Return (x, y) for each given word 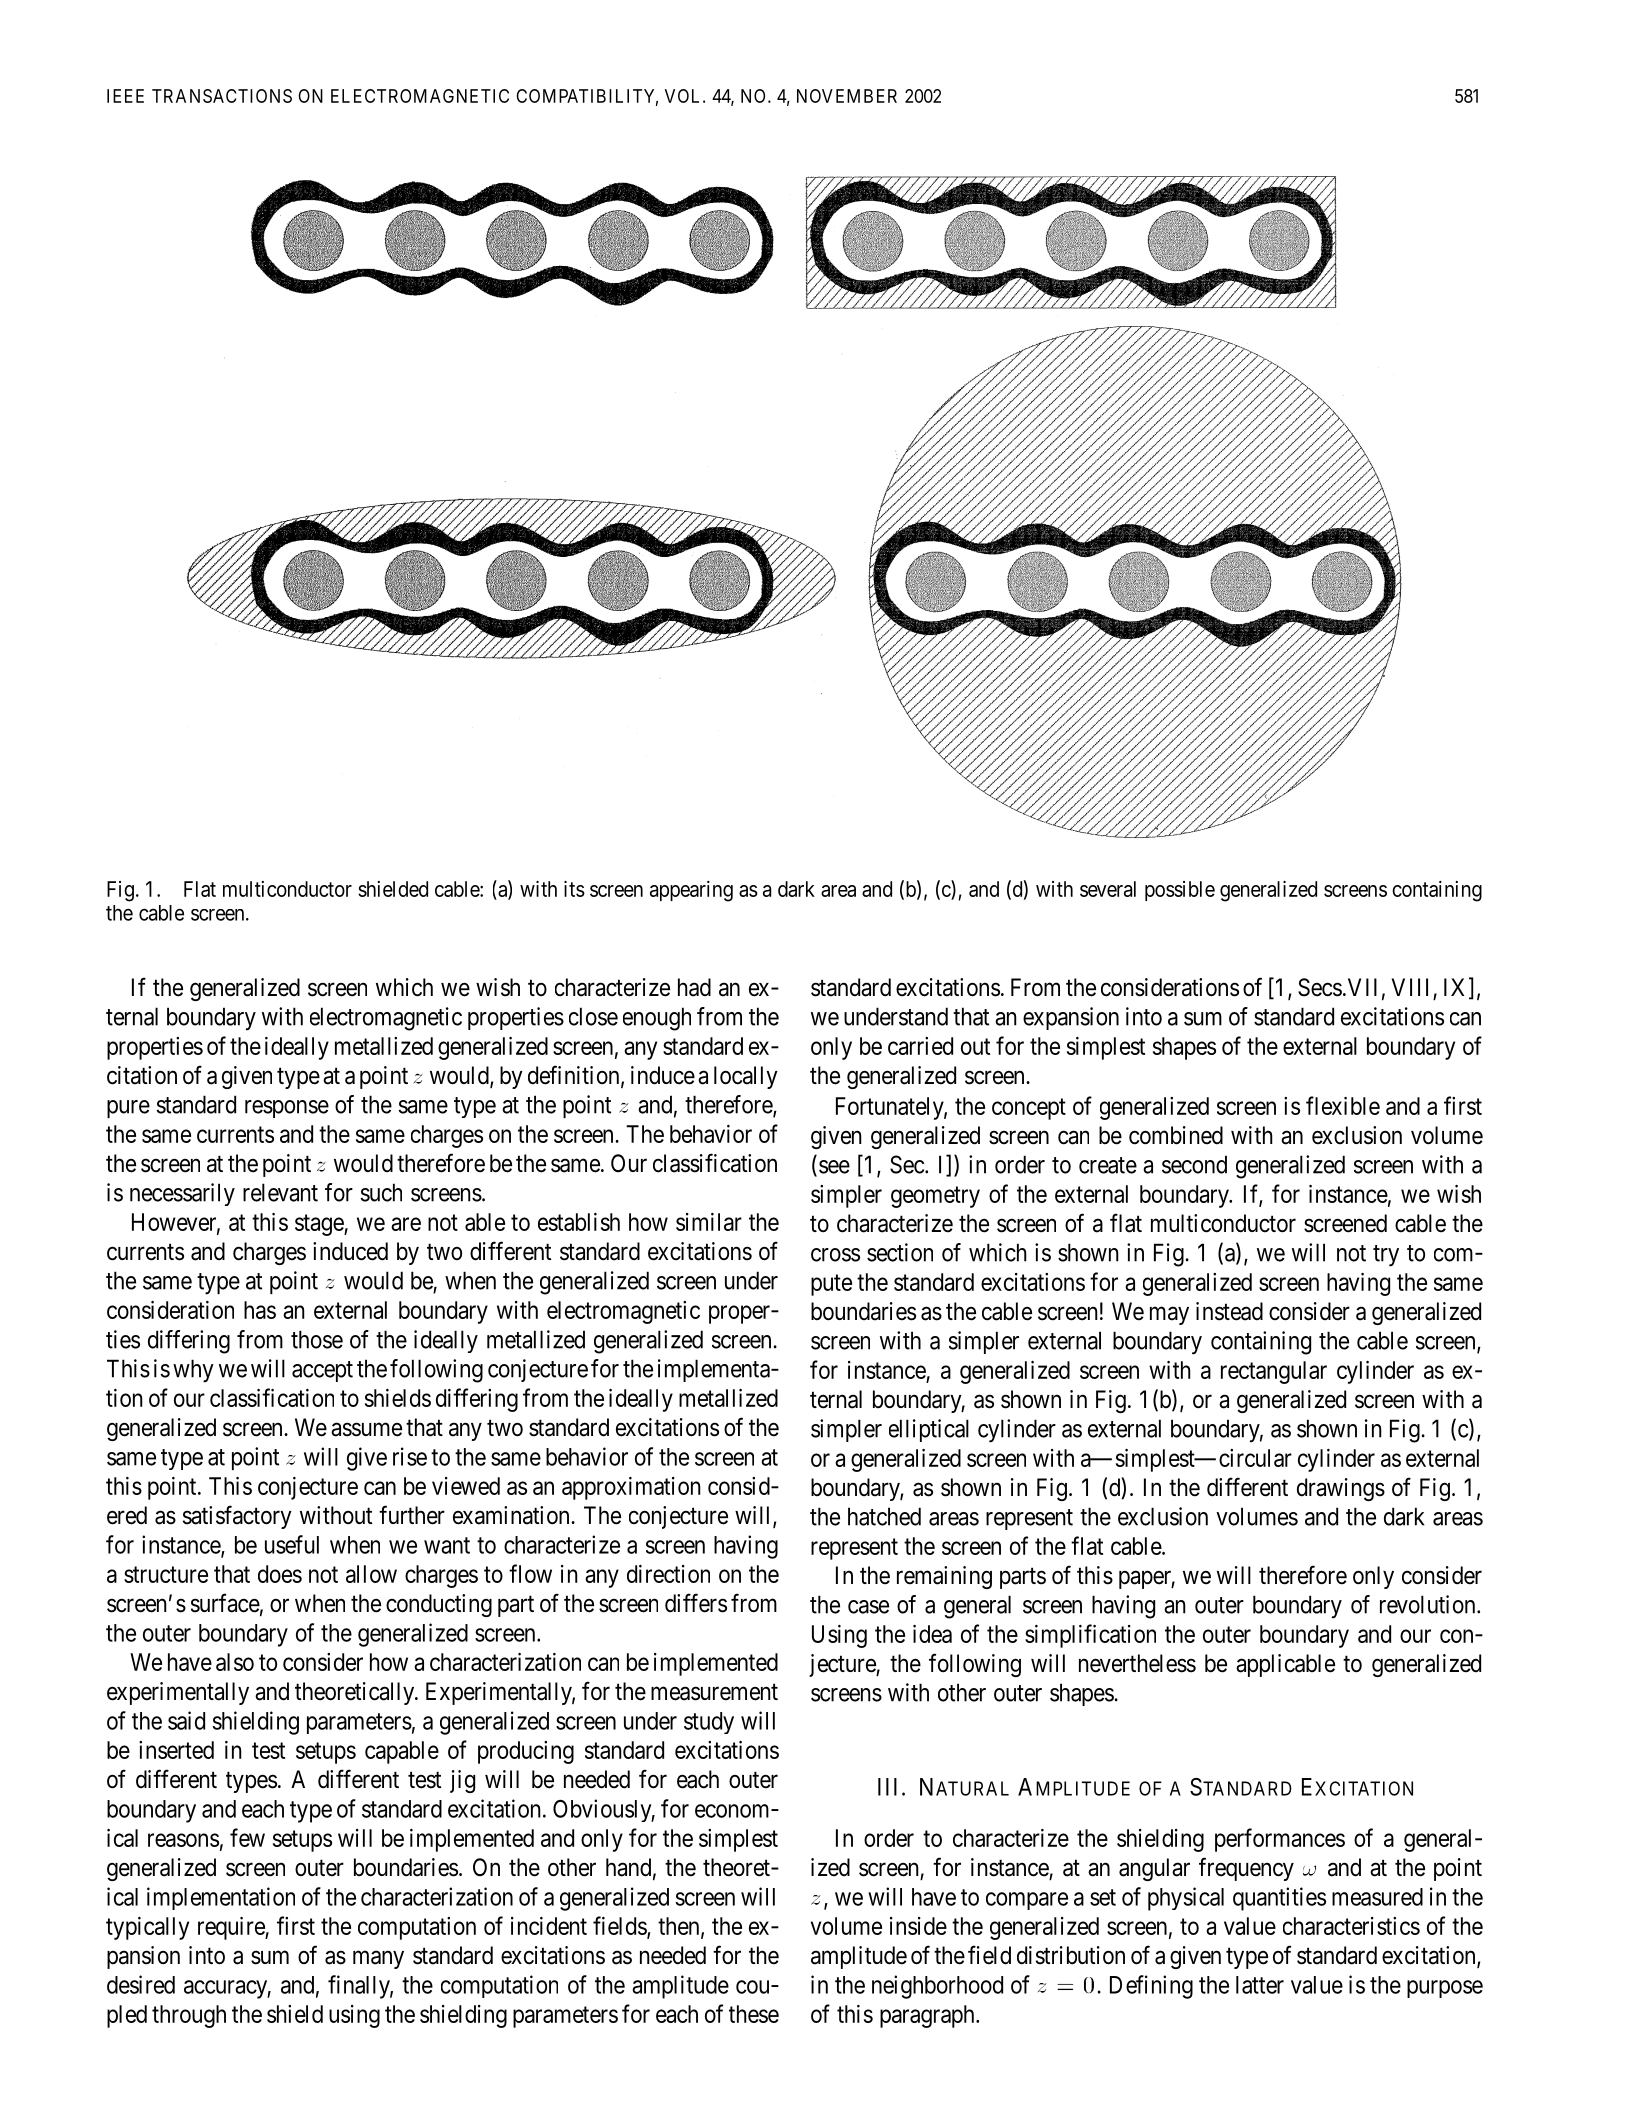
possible (1180, 891)
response (287, 1109)
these (754, 2014)
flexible (1343, 1105)
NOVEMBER (847, 96)
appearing (691, 891)
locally (746, 1077)
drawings (1341, 1489)
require (232, 1928)
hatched (884, 1516)
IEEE (125, 96)
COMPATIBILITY (587, 97)
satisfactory (237, 1517)
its (574, 889)
